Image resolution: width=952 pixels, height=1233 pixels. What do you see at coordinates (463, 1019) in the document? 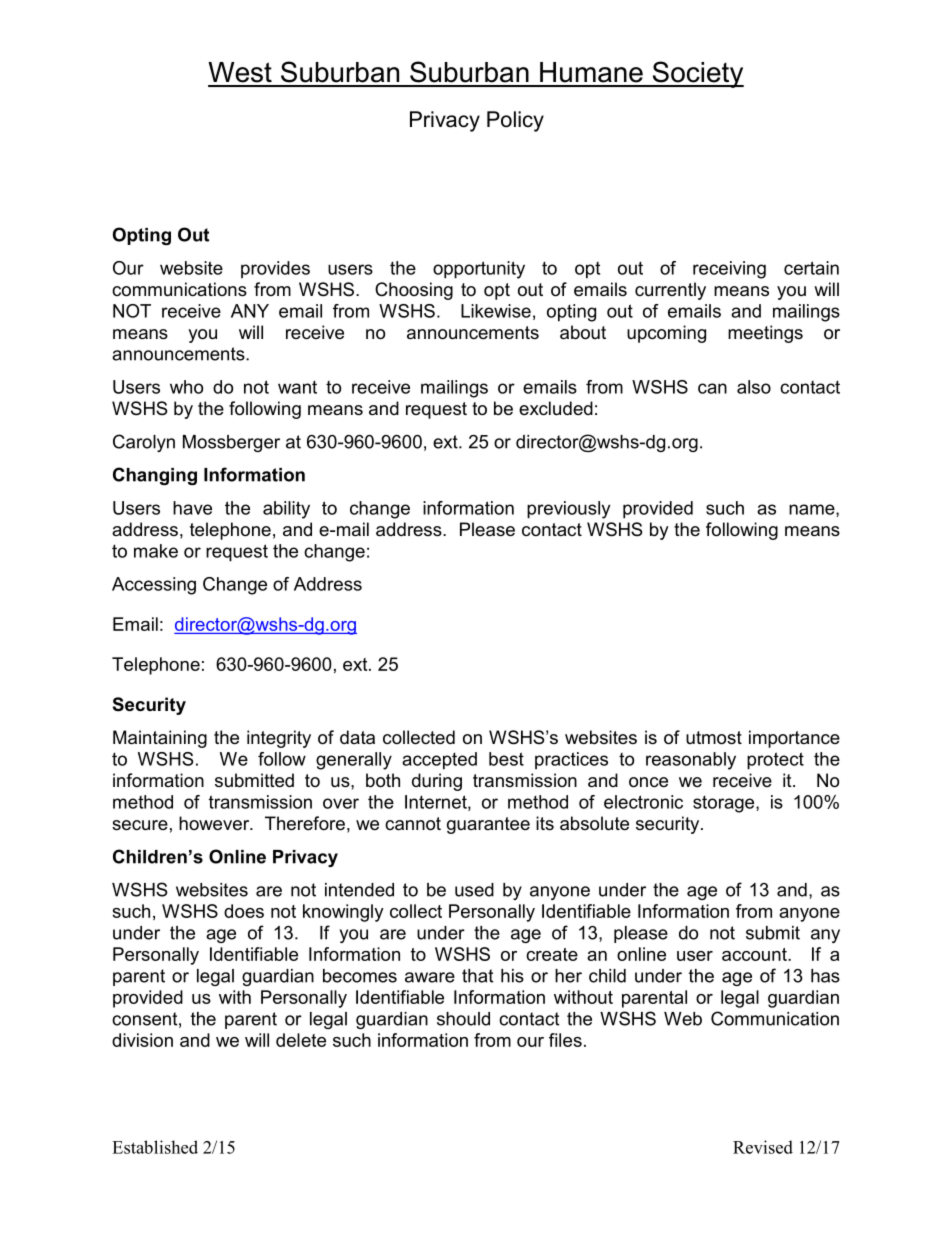
I see `should` at bounding box center [463, 1019].
